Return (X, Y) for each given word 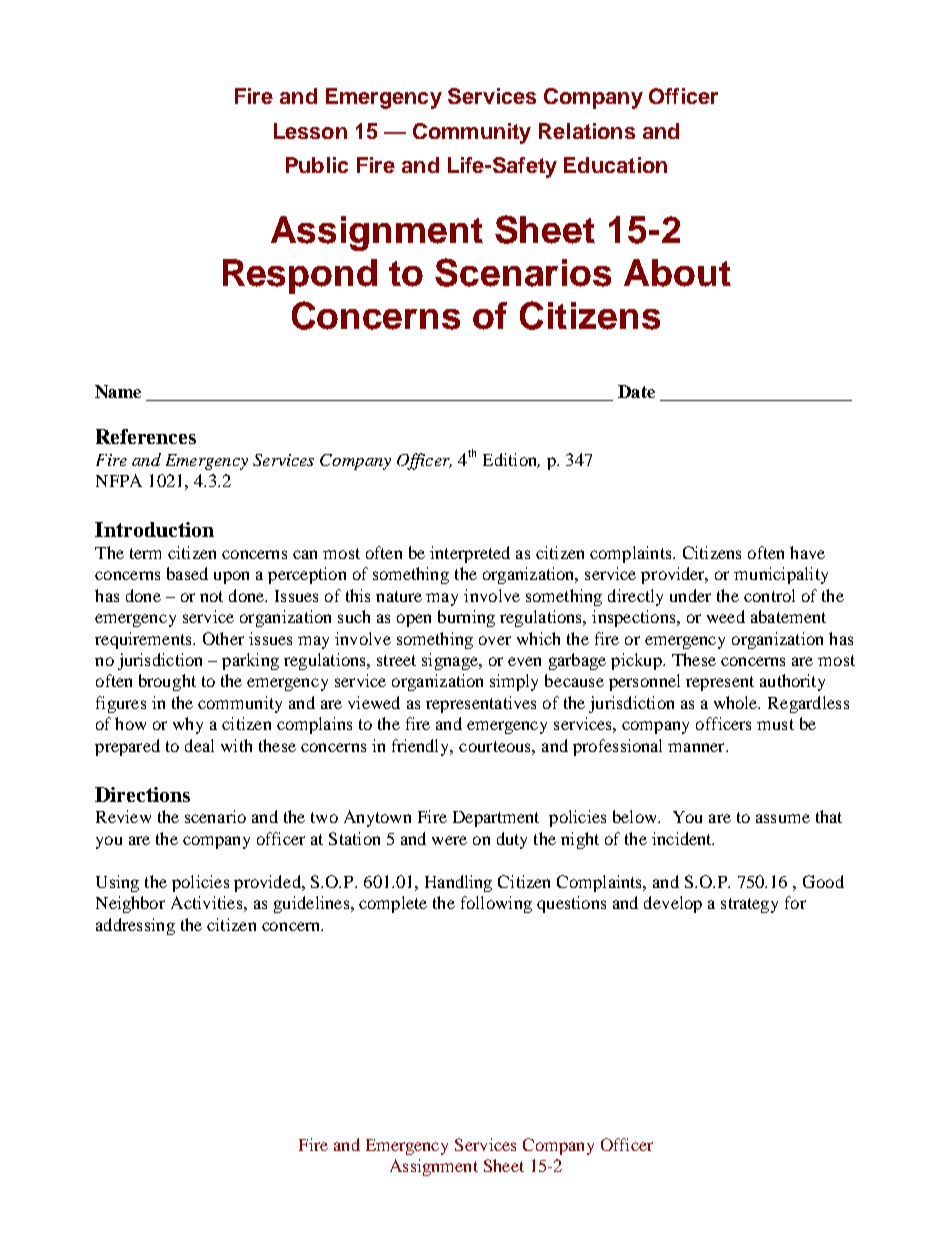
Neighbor (130, 904)
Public (317, 165)
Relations (587, 131)
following (496, 904)
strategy (749, 905)
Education (615, 165)
